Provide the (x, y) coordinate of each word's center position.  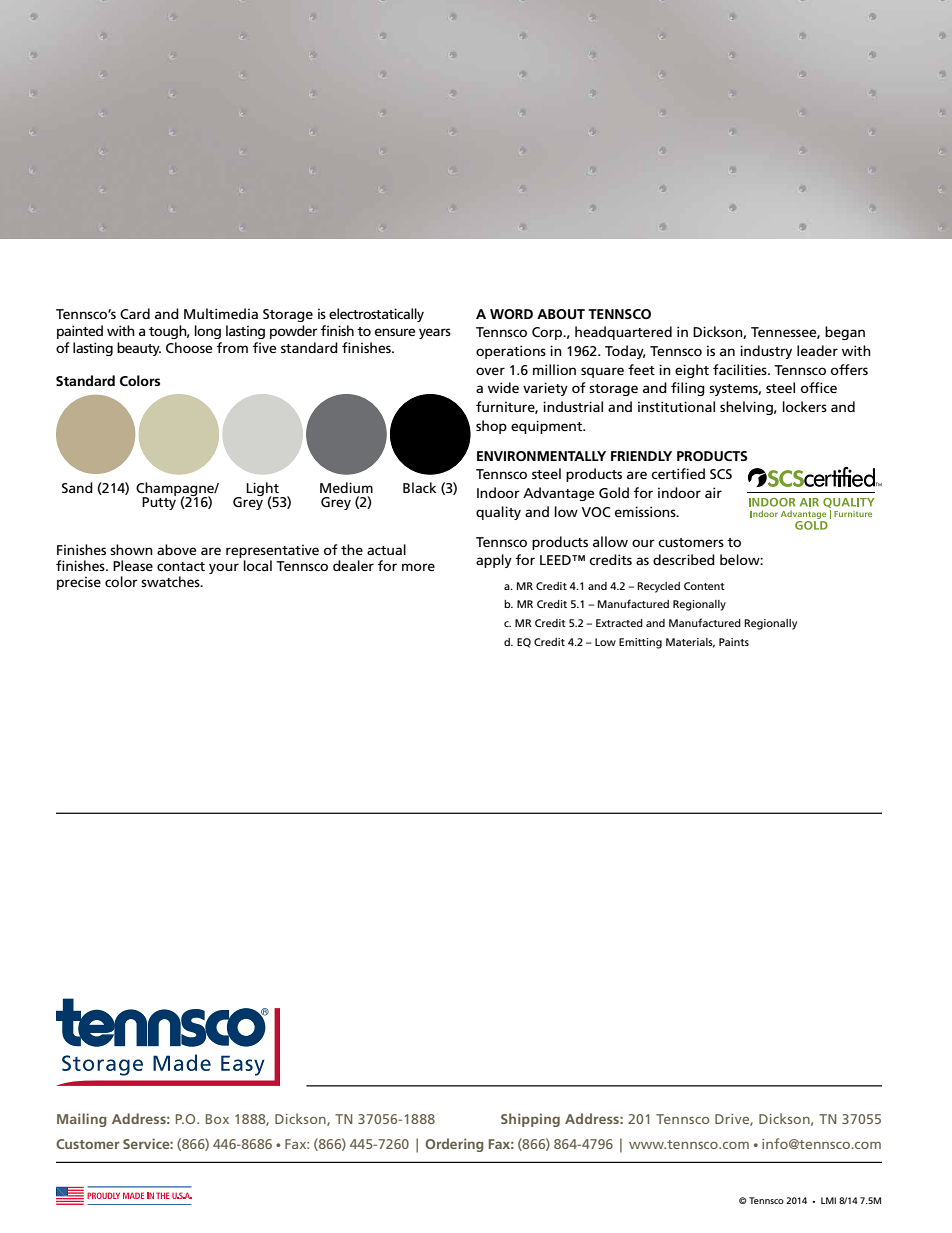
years (435, 333)
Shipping (530, 1120)
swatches (171, 581)
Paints (734, 642)
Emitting (640, 643)
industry (766, 352)
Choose (189, 347)
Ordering (454, 1145)
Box (217, 1119)
